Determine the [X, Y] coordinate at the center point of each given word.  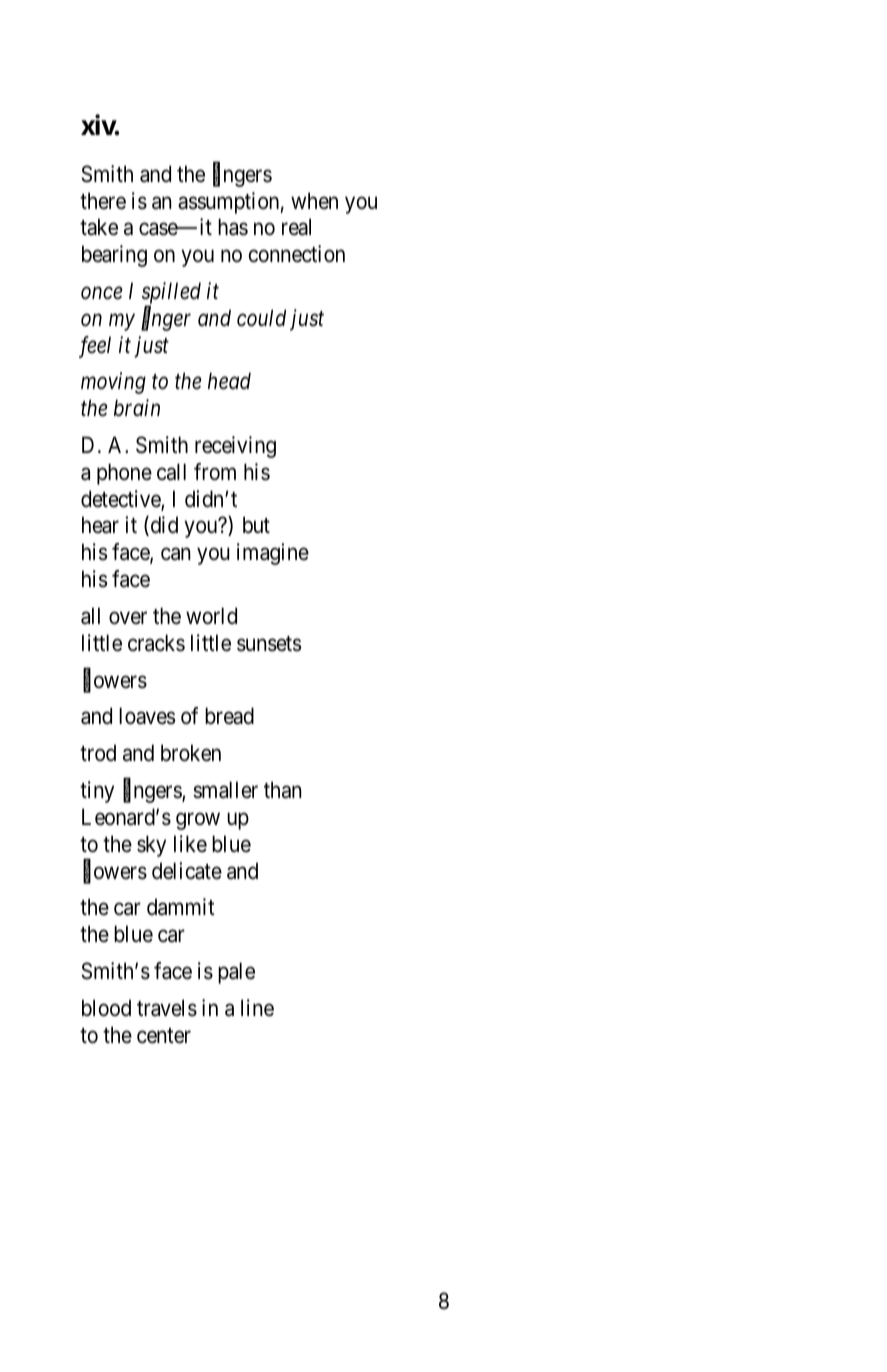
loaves [147, 716]
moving [113, 383]
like [190, 844]
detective [121, 500]
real [296, 227]
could [261, 318]
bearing [114, 256]
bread [229, 716]
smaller [225, 790]
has [233, 227]
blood [106, 1008]
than [282, 790]
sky [151, 846]
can [175, 554]
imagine [273, 554]
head [229, 381]
